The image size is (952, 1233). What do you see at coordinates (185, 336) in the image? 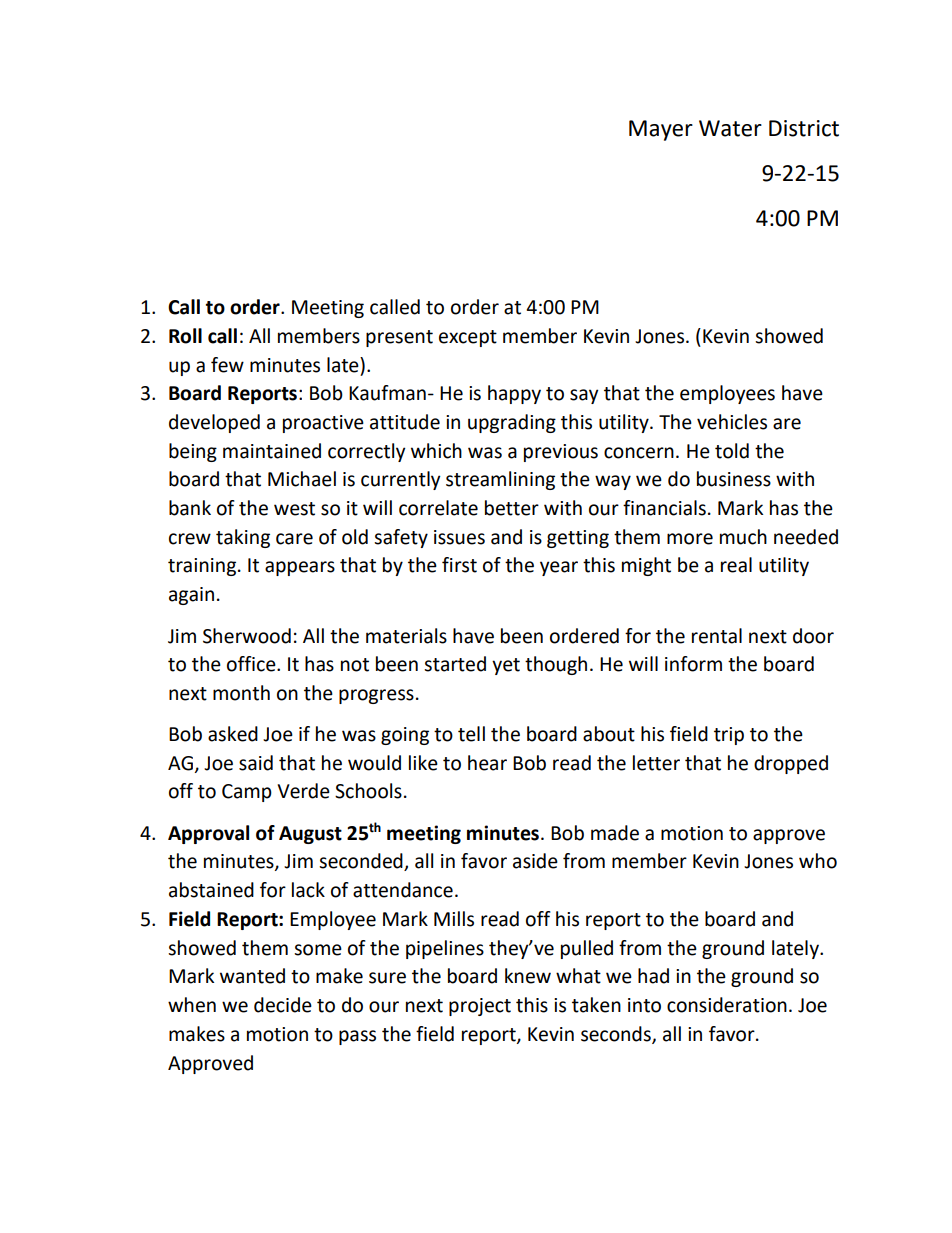
I see `Roll` at bounding box center [185, 336].
